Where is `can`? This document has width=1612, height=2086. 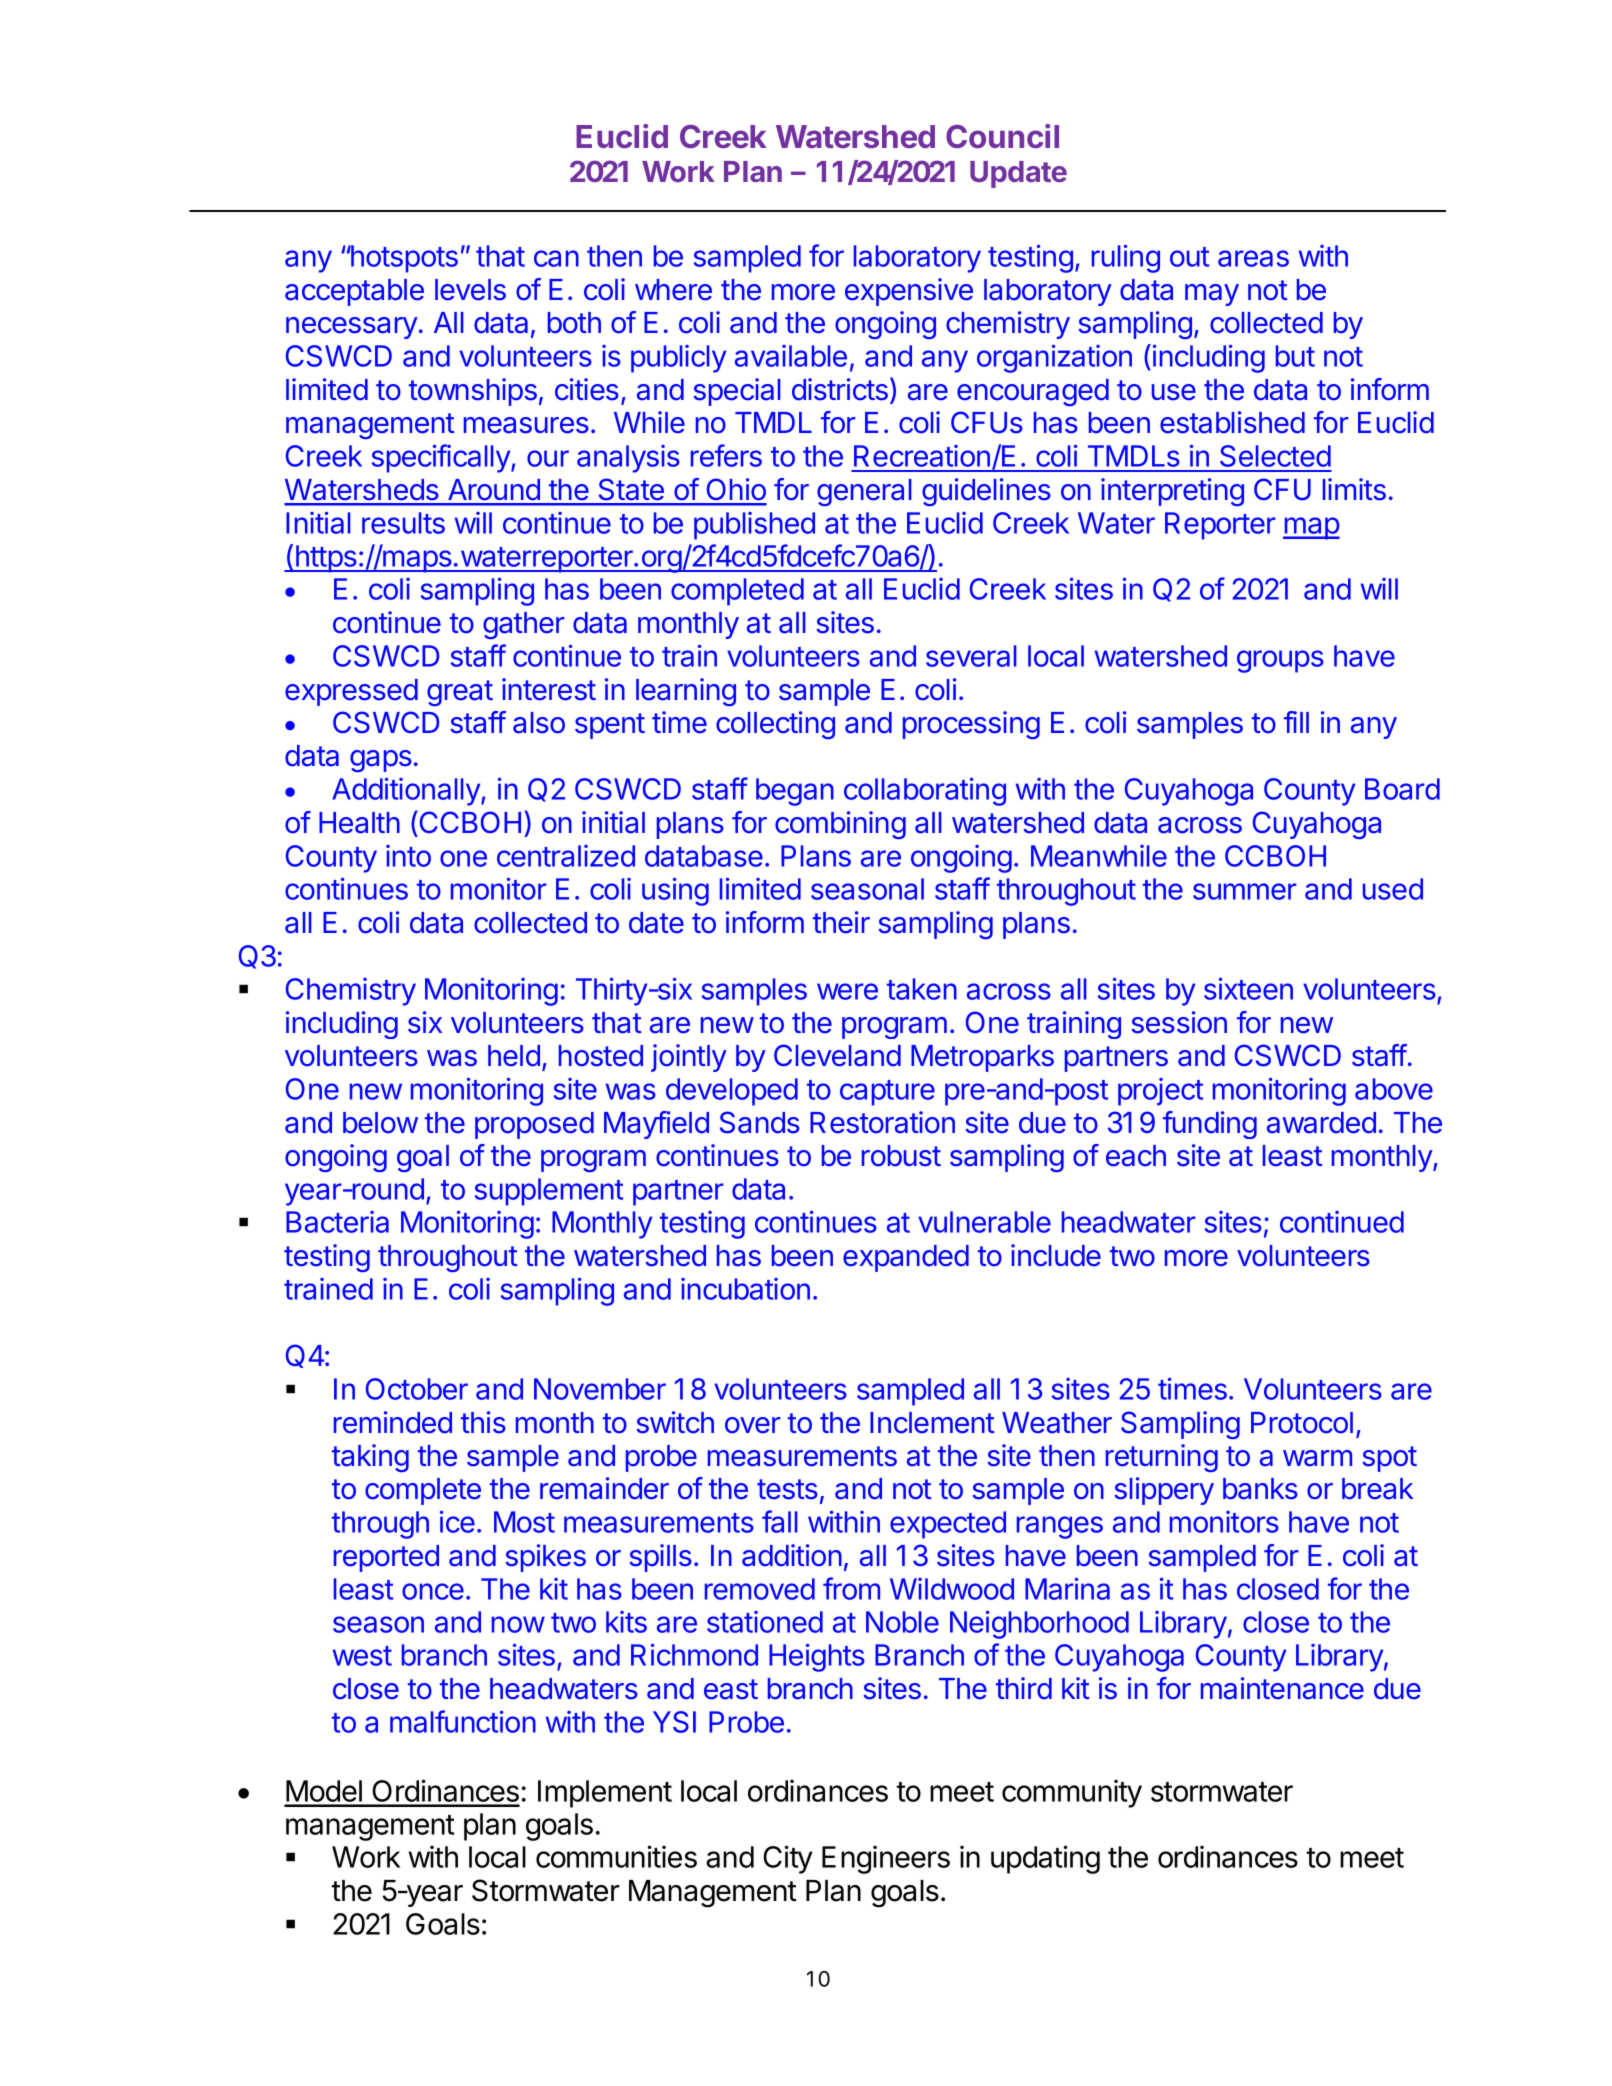
can is located at coordinates (556, 258).
